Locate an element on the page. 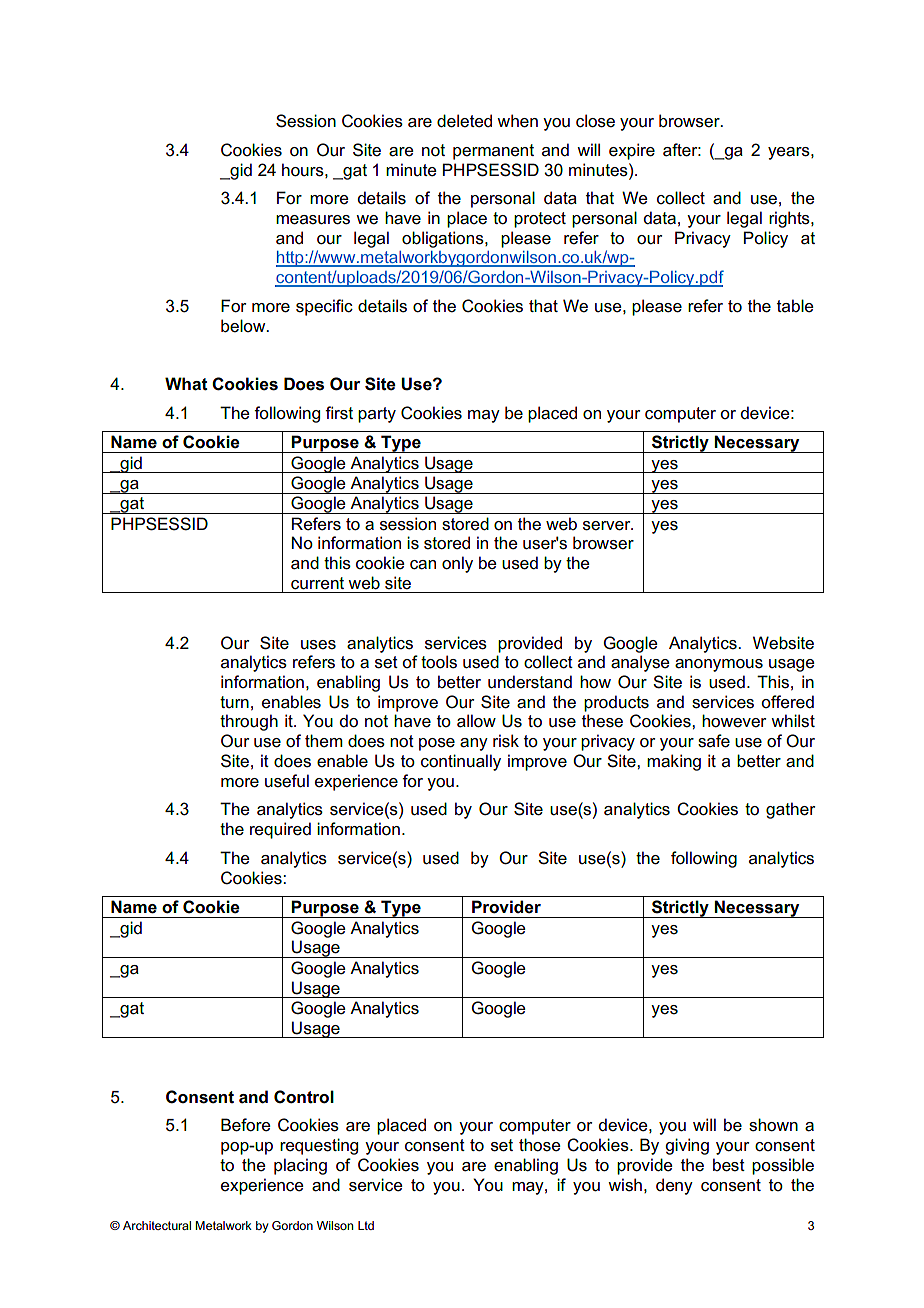 The image size is (924, 1308). party is located at coordinates (377, 415).
